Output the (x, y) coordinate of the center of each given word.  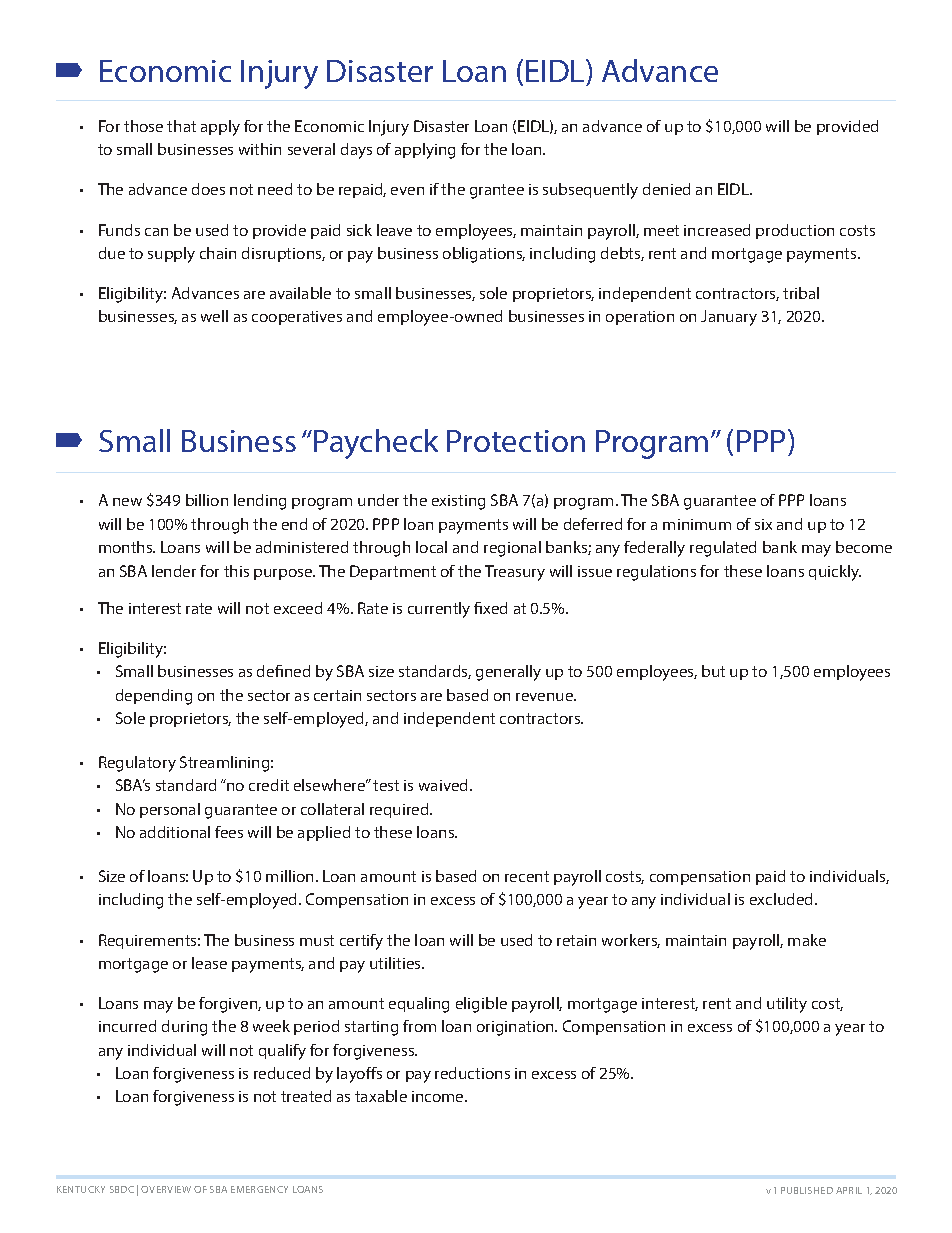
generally (508, 673)
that (181, 126)
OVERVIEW (166, 1189)
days (356, 151)
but (713, 671)
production (795, 231)
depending (154, 697)
